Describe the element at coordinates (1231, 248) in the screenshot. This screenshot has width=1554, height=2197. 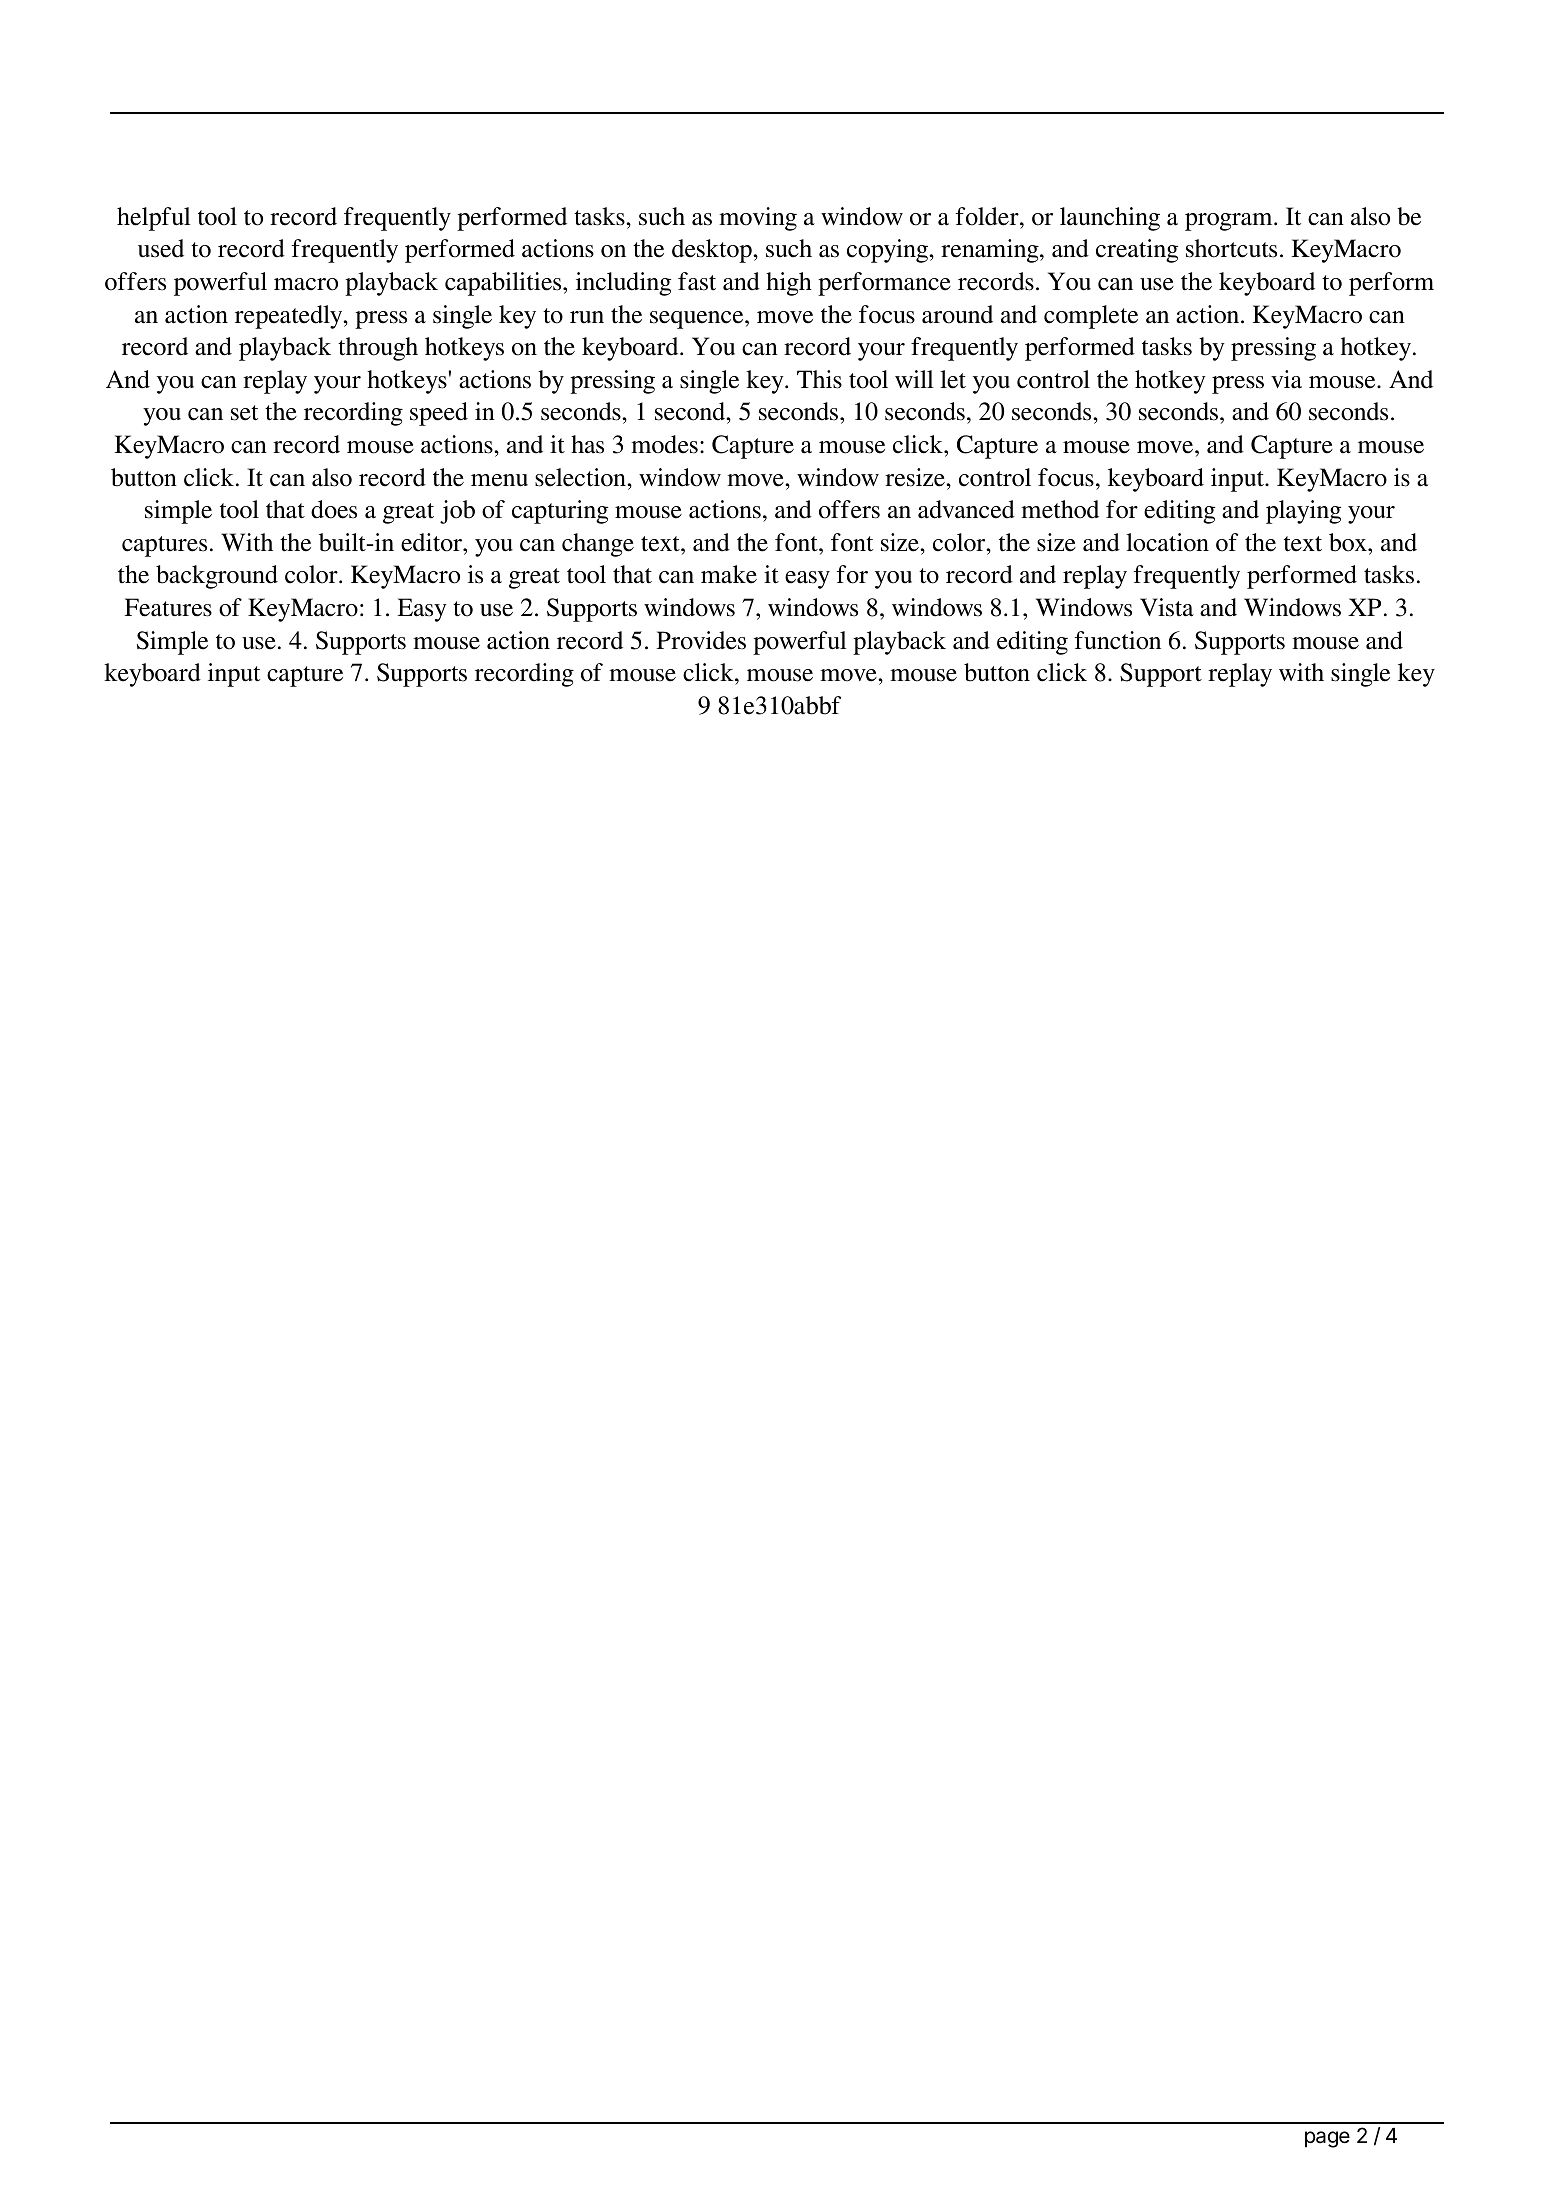
I see `shortcuts` at that location.
